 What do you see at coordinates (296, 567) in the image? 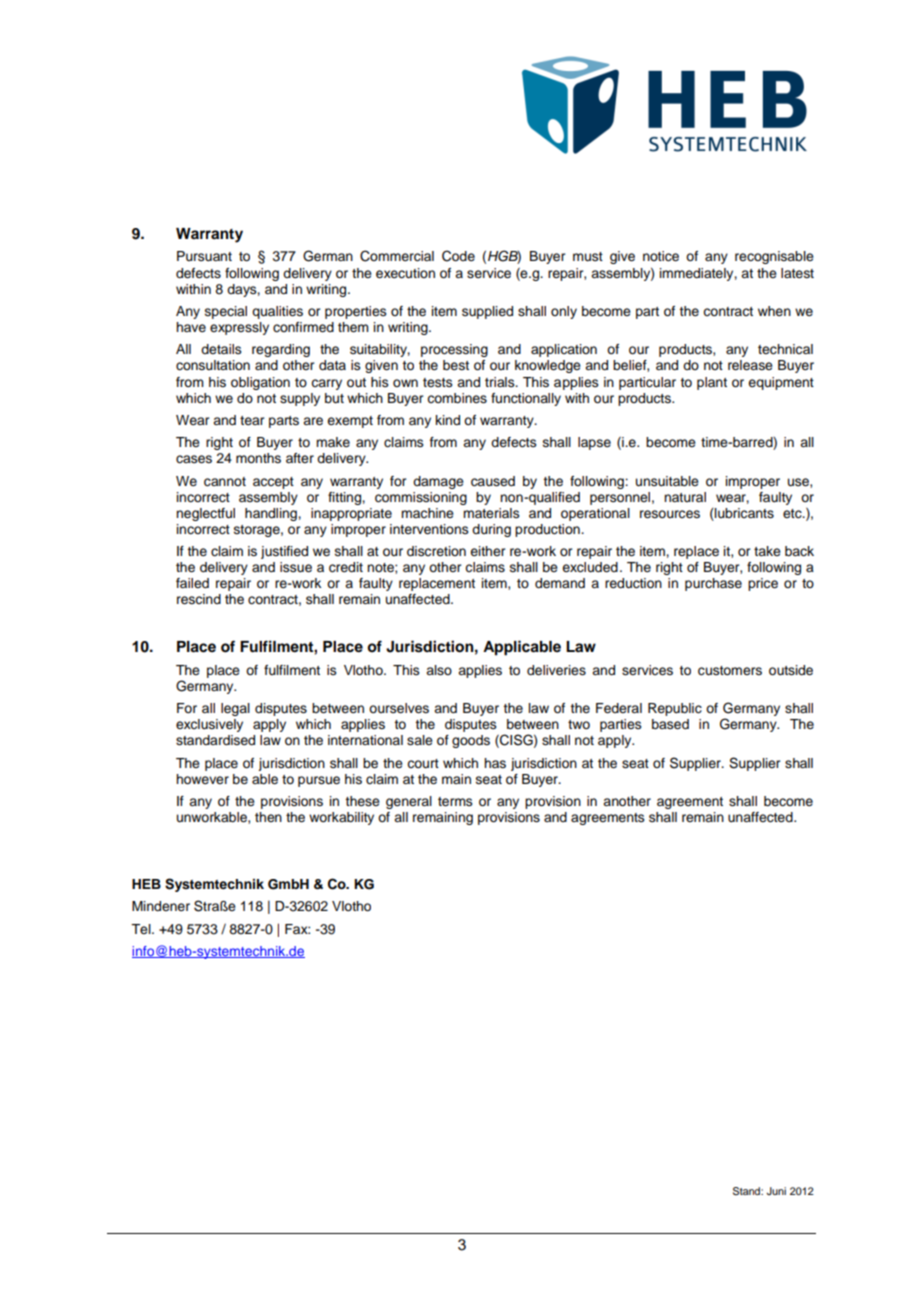
I see `issue` at bounding box center [296, 567].
